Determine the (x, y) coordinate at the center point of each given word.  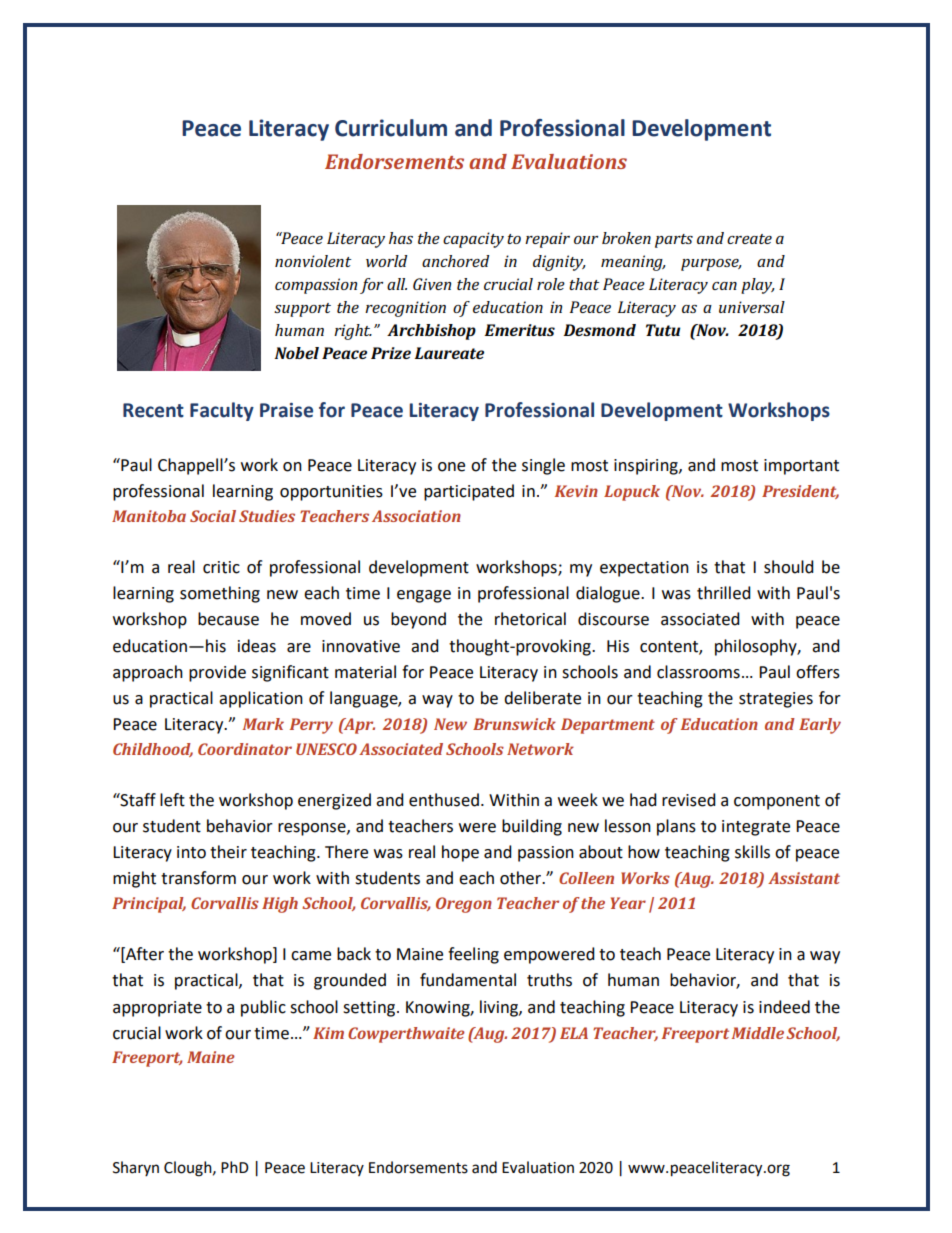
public (263, 1008)
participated (469, 492)
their (228, 852)
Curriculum (391, 128)
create (749, 239)
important (801, 467)
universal (752, 307)
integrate (756, 828)
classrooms (698, 672)
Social (213, 516)
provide (217, 673)
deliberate (542, 698)
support (302, 310)
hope (460, 853)
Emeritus (519, 330)
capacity (473, 240)
